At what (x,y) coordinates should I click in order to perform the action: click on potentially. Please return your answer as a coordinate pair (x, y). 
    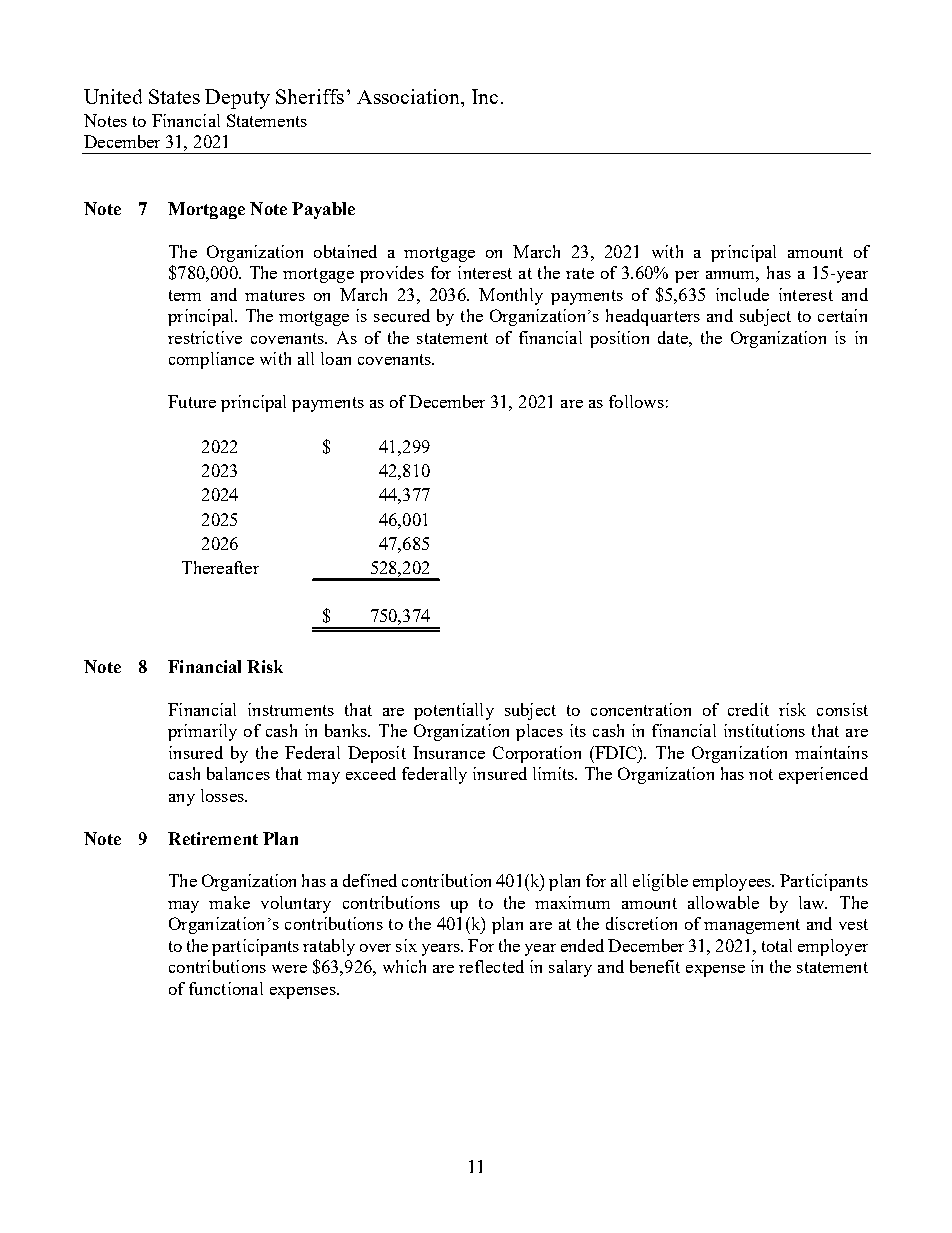
    Looking at the image, I should click on (454, 711).
